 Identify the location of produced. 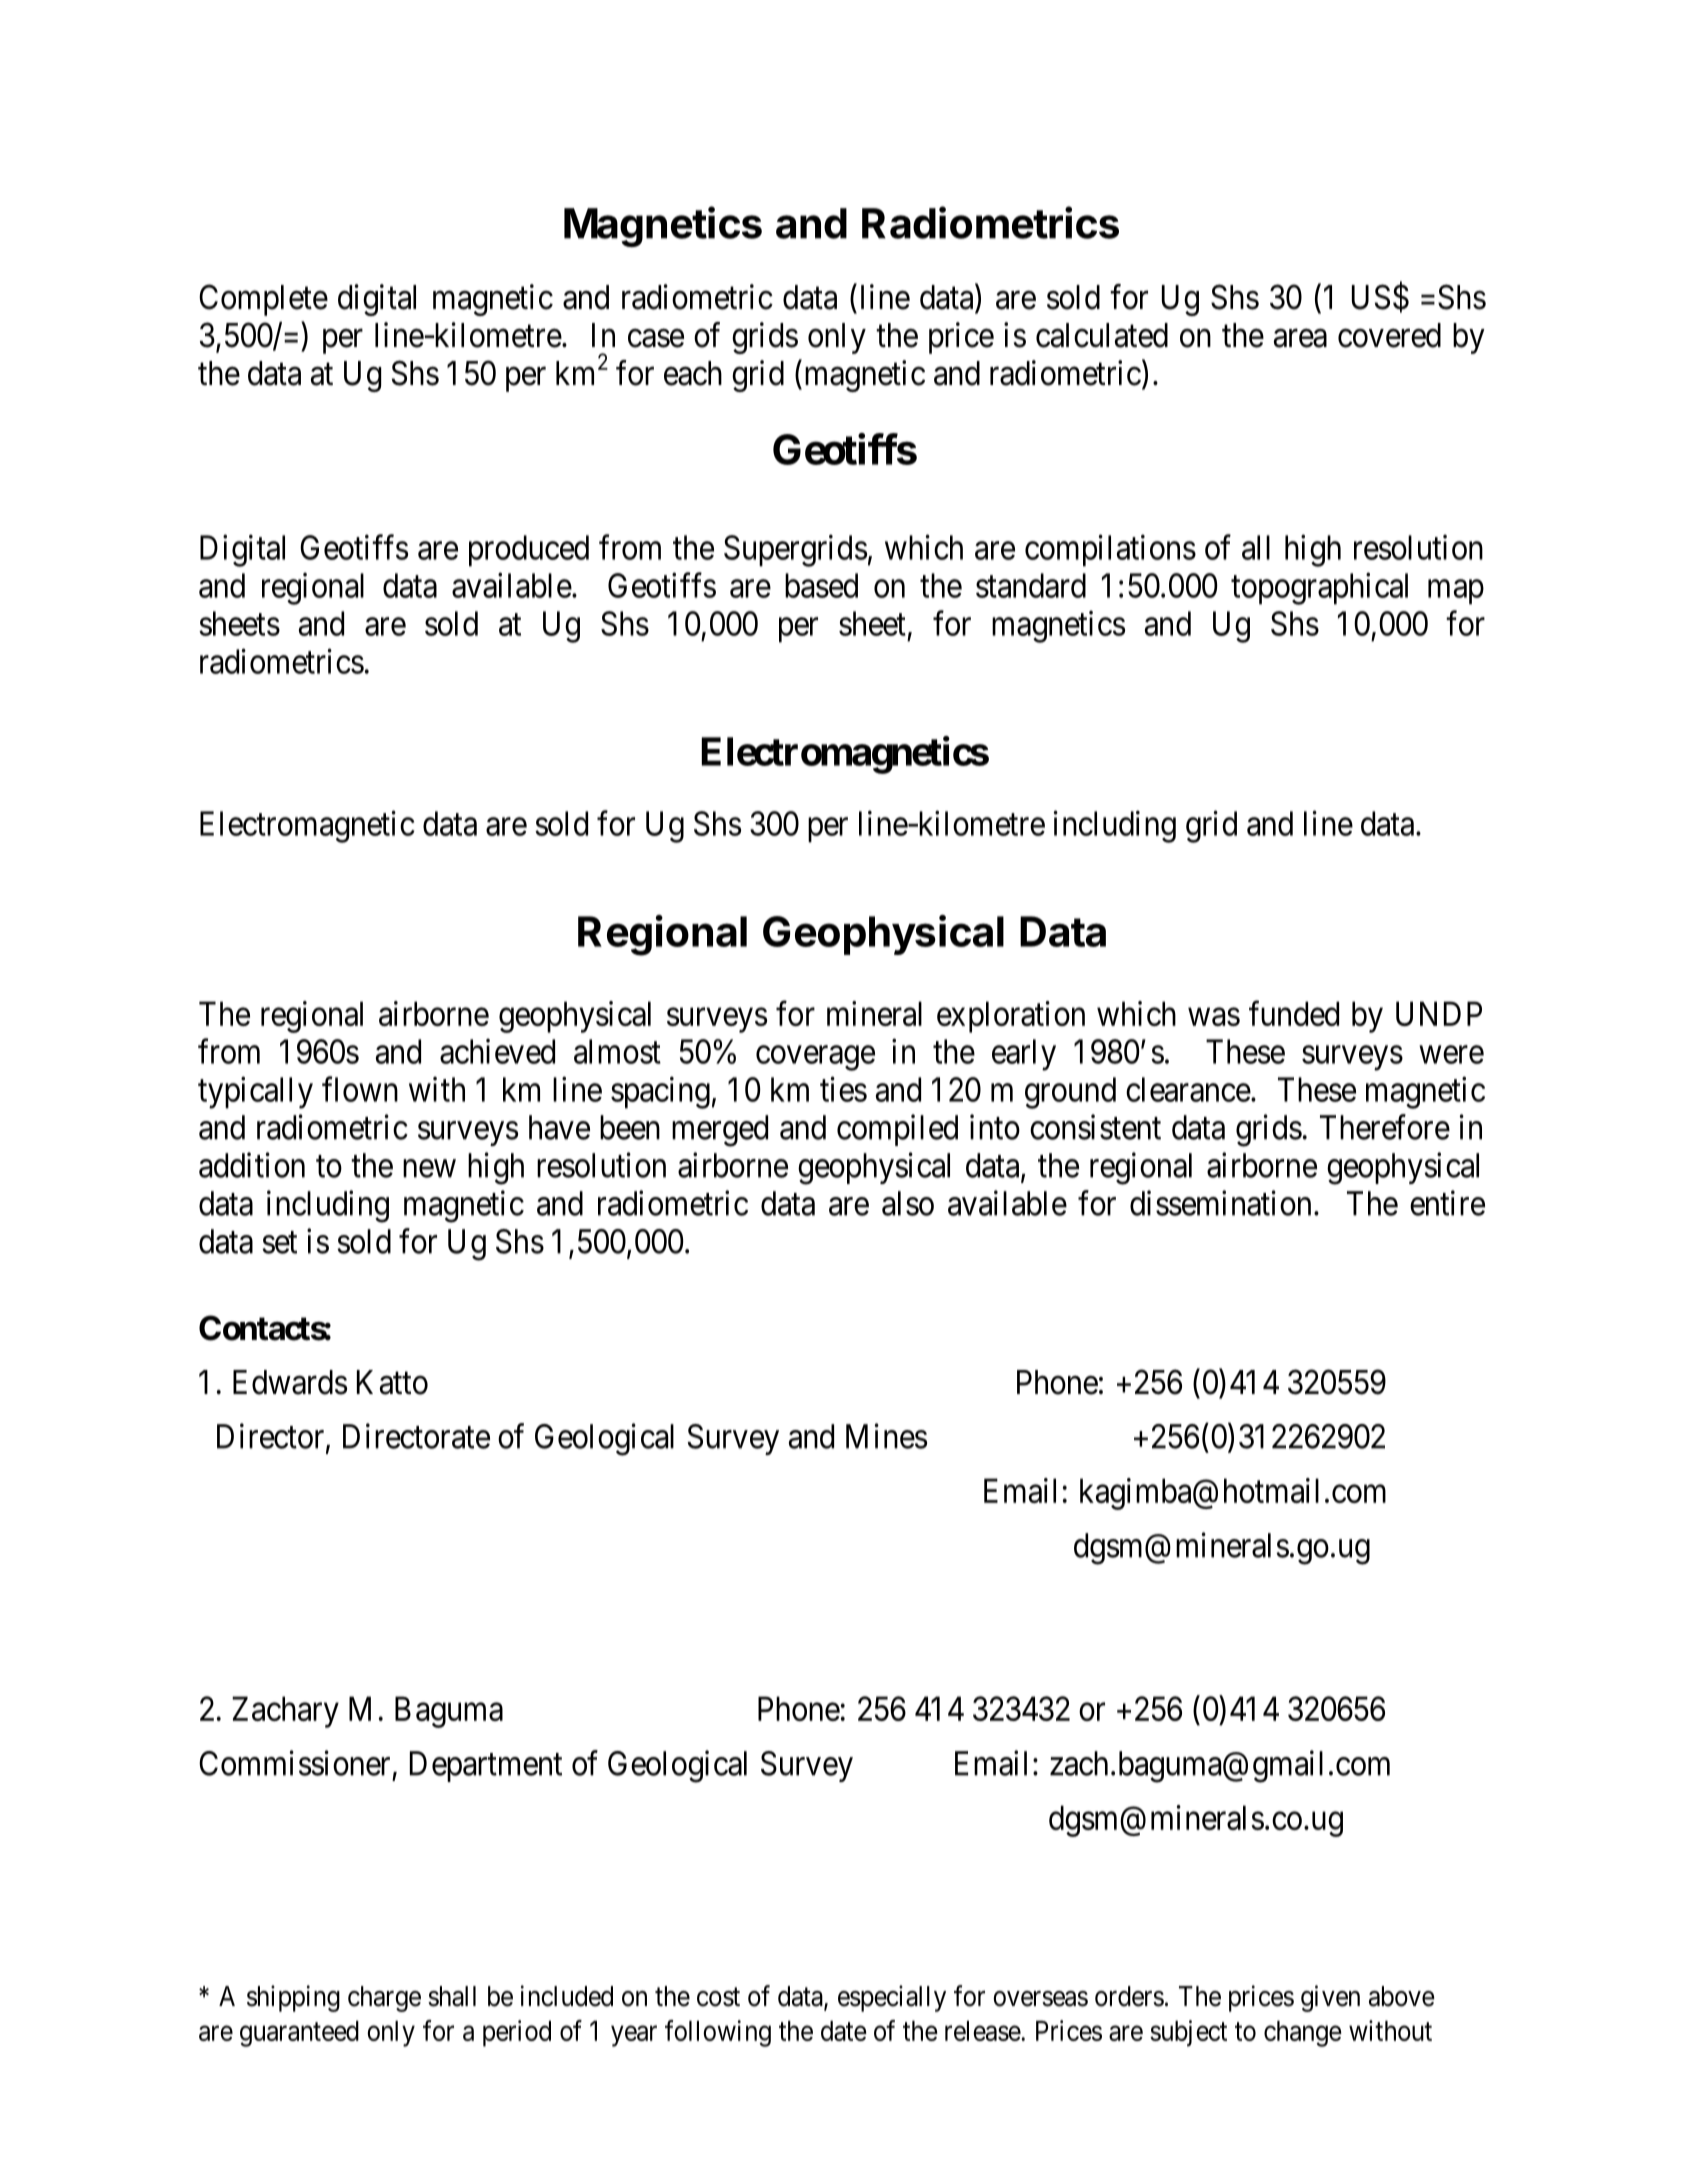
(529, 551).
